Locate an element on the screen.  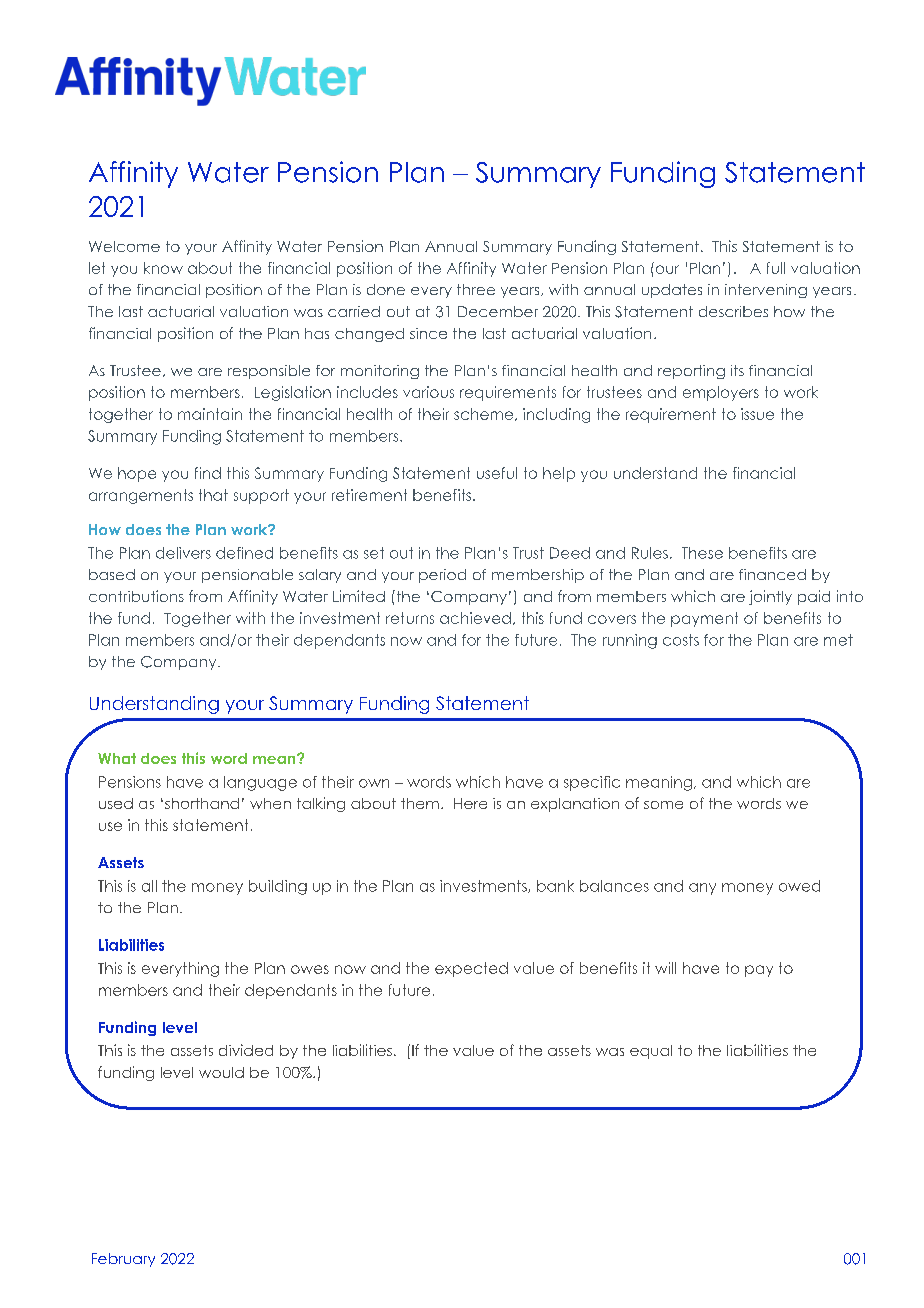
expected is located at coordinates (471, 969).
